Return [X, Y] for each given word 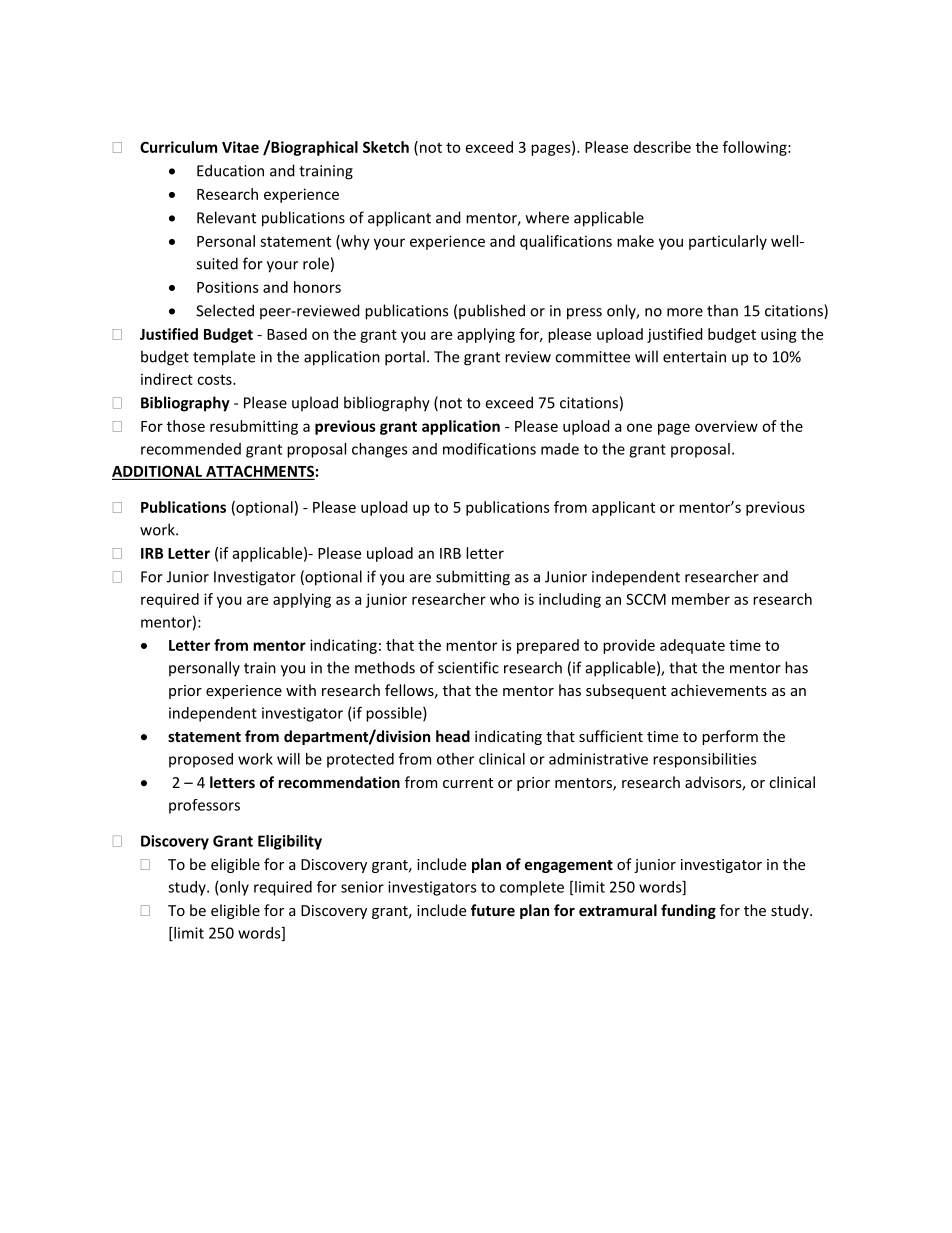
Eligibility [290, 842]
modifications [489, 449]
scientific [468, 667]
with [301, 690]
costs [215, 379]
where [547, 217]
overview [726, 426]
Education [230, 170]
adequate [692, 646]
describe [662, 147]
